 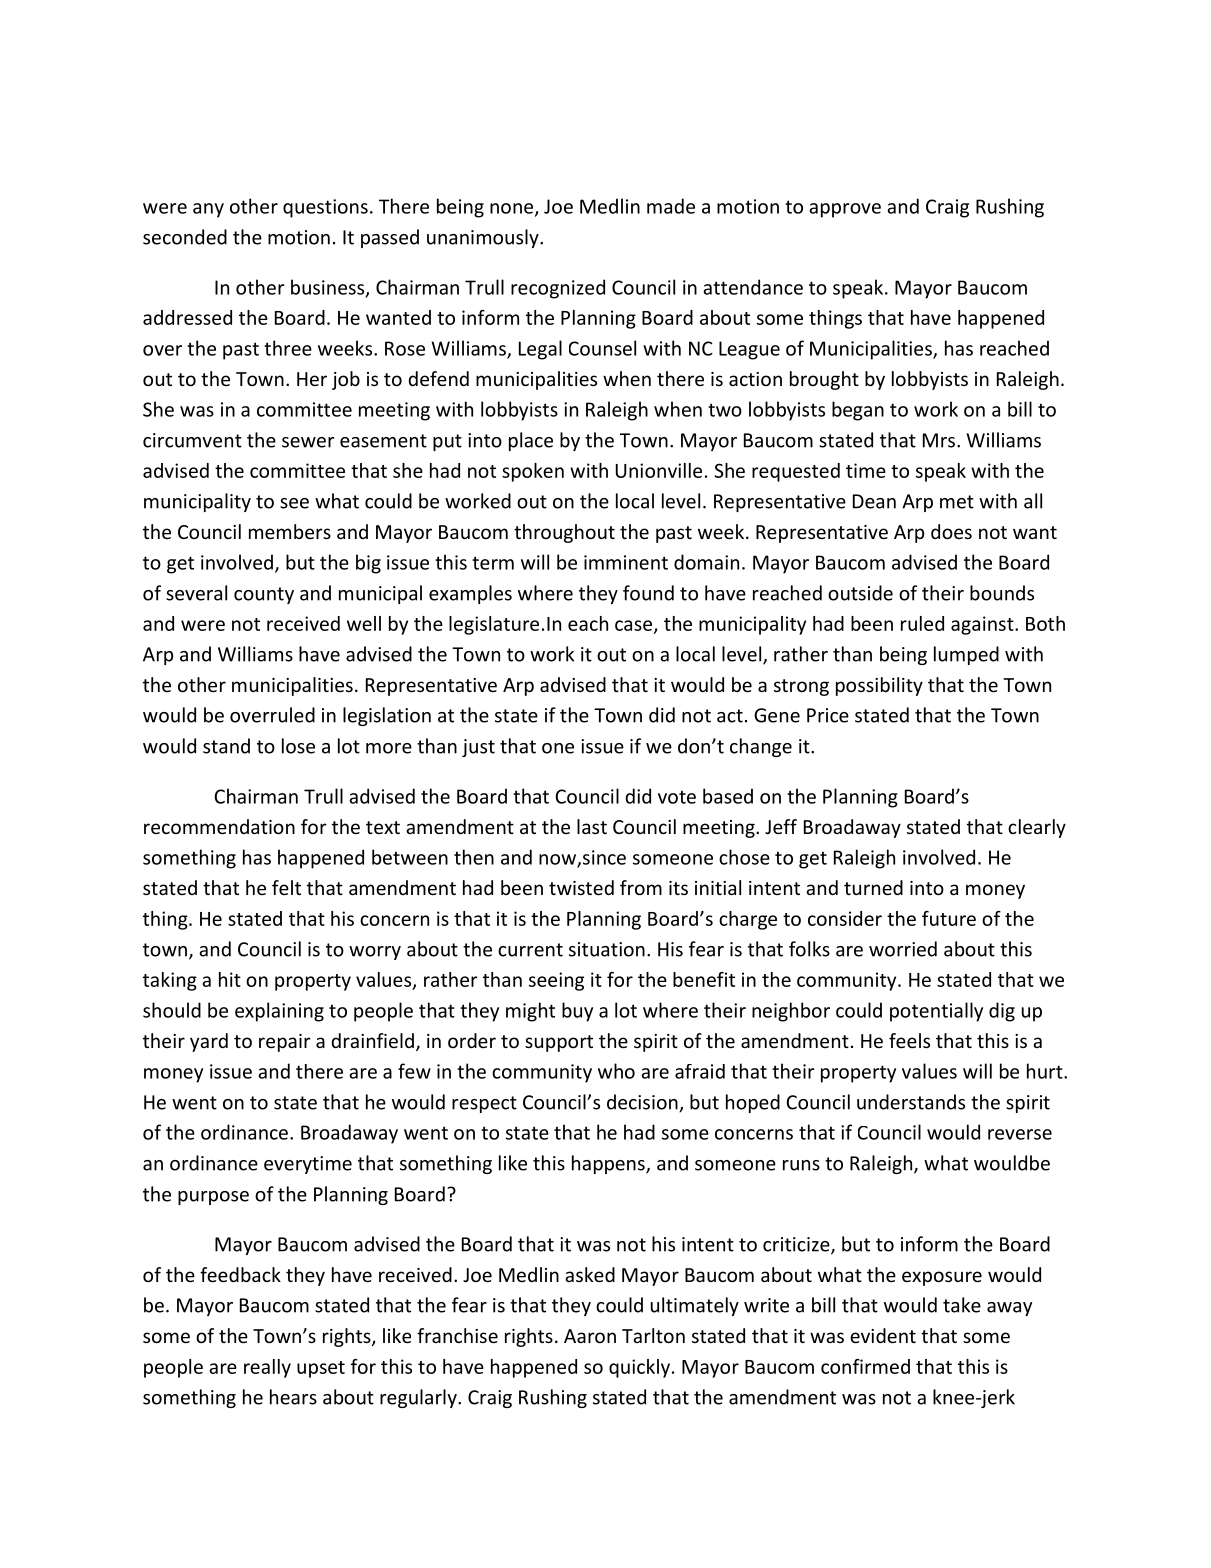 I want to click on clearly, so click(x=1037, y=828).
